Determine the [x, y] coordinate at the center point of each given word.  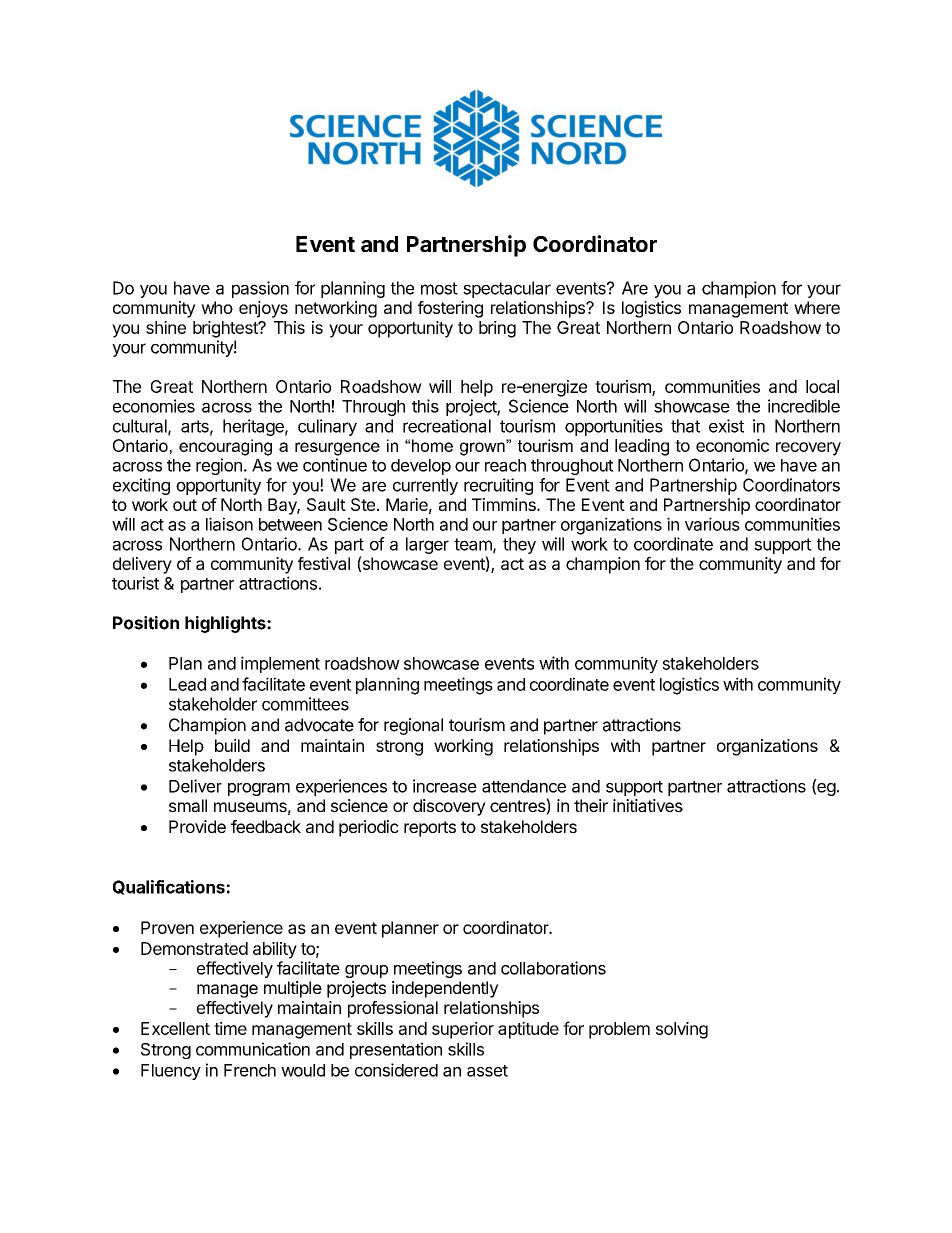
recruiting [498, 486]
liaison [229, 524]
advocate [319, 725]
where [817, 307]
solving [682, 1030]
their [591, 805]
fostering [450, 309]
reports [430, 829]
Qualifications [169, 887]
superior [463, 1030]
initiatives [648, 805]
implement [280, 664]
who [217, 307]
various [712, 524]
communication [253, 1049]
